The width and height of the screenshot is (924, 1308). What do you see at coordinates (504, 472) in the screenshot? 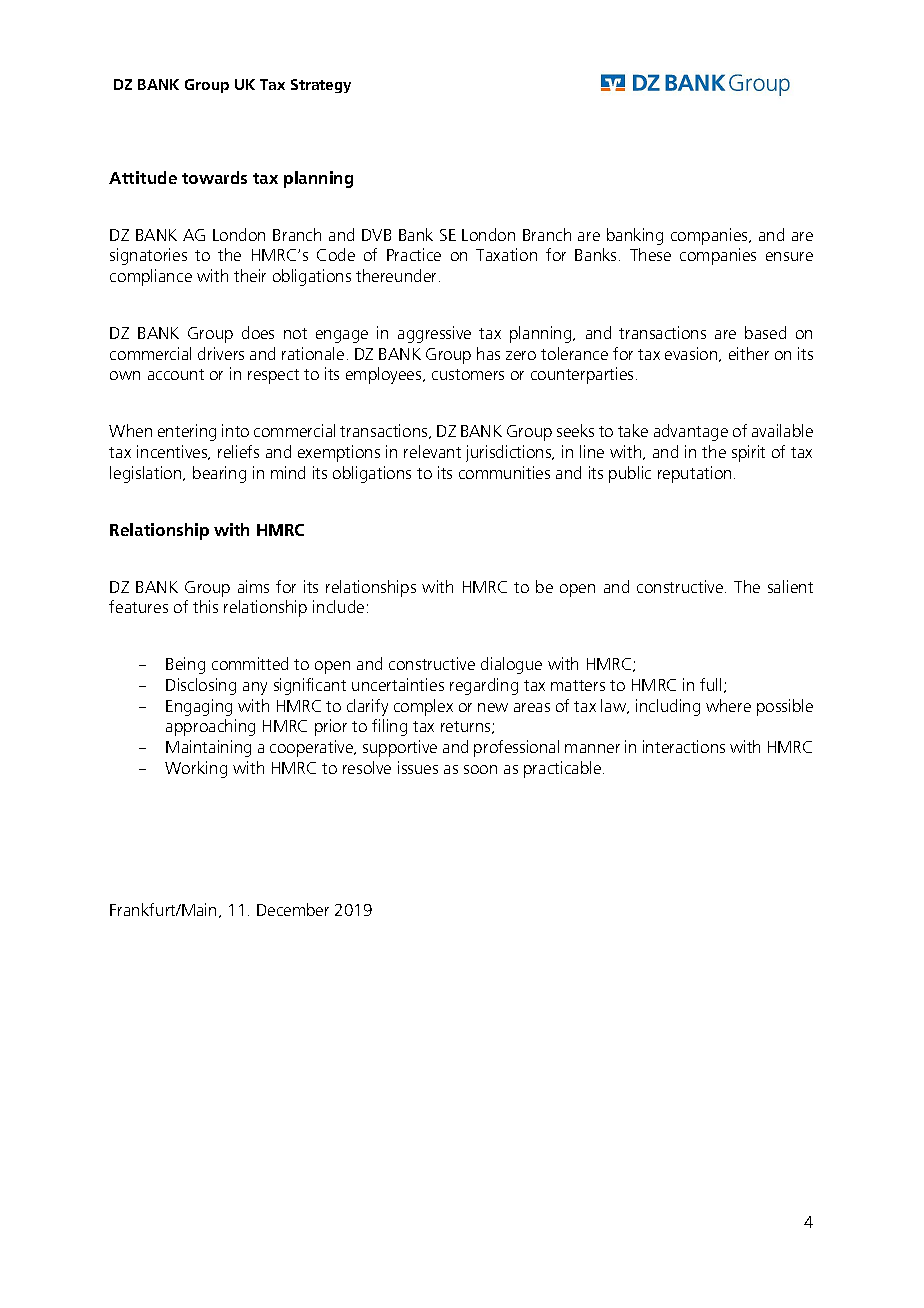
I see `communities` at bounding box center [504, 472].
